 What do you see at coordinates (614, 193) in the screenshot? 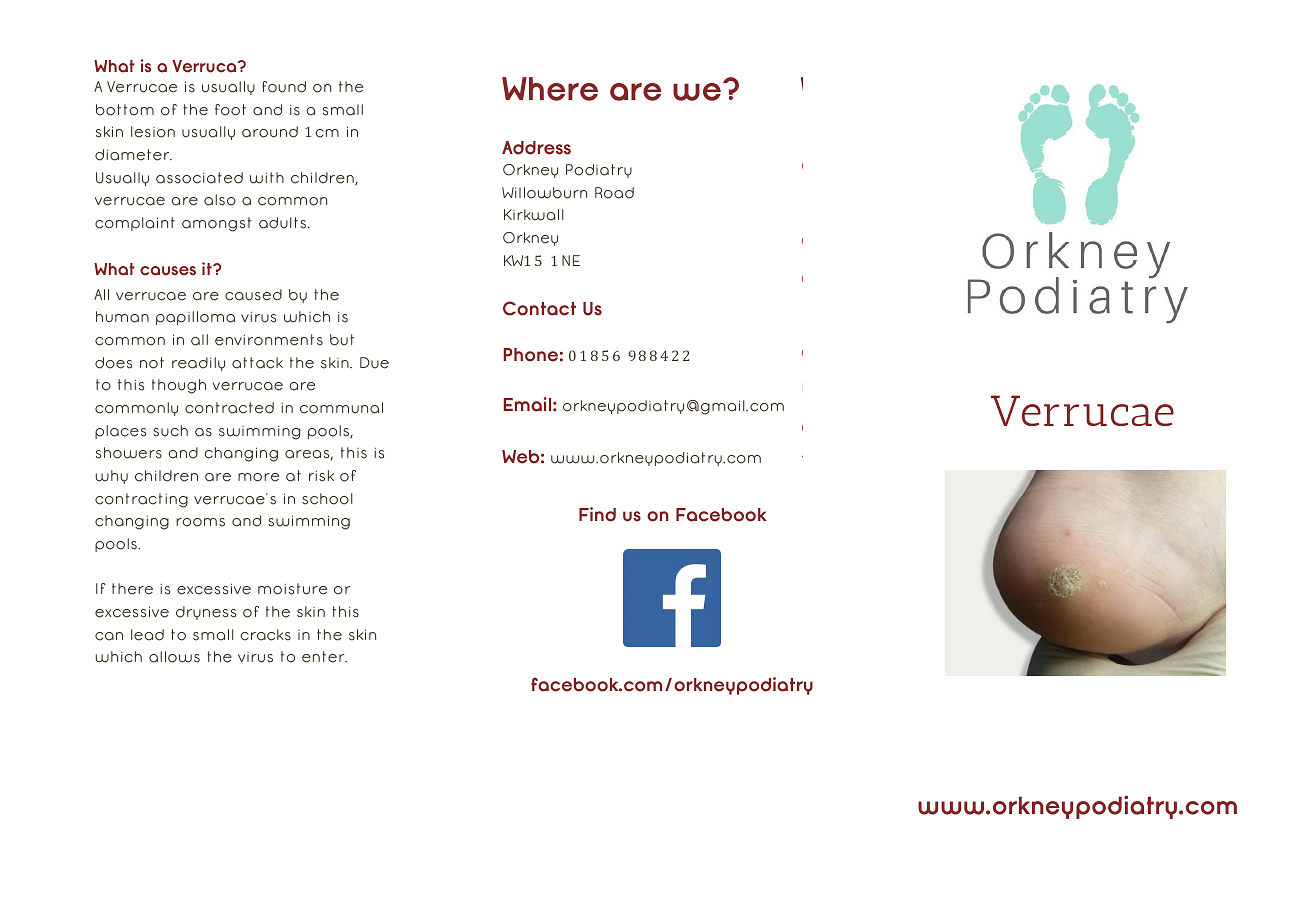
I see `Road` at bounding box center [614, 193].
